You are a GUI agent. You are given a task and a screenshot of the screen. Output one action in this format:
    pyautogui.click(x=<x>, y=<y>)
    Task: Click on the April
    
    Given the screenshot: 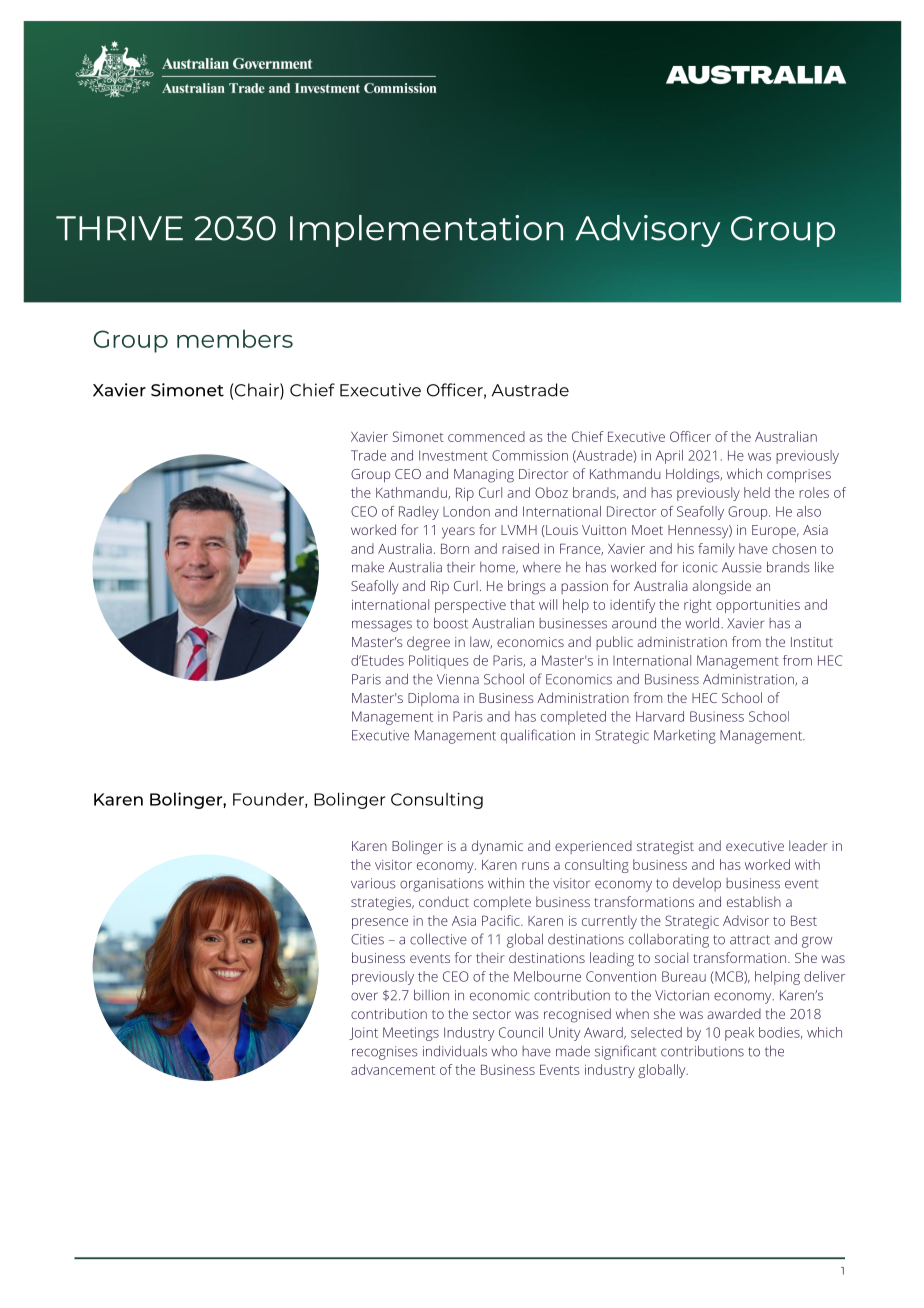 What is the action you would take?
    pyautogui.click(x=669, y=457)
